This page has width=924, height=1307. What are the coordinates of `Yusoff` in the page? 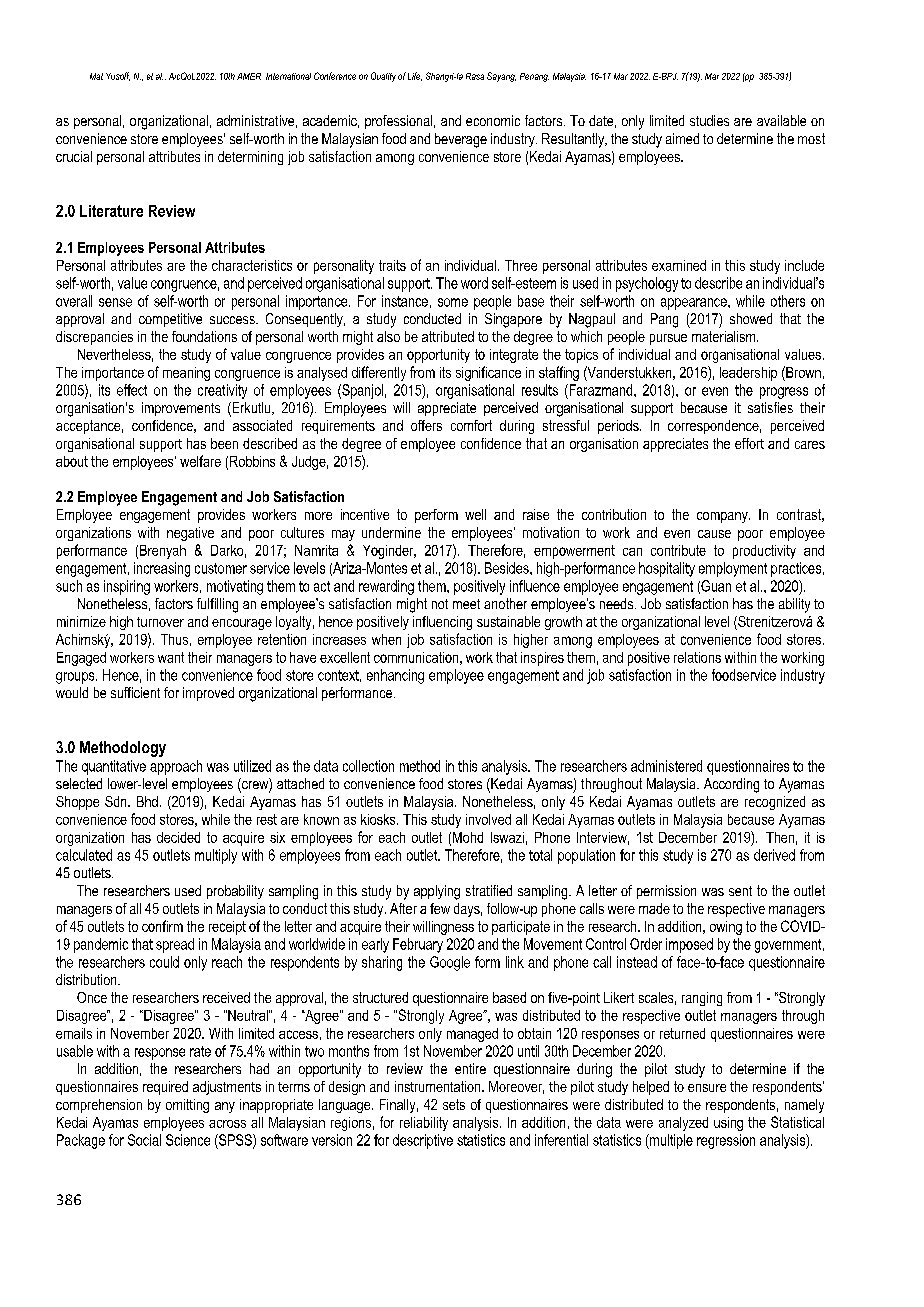 It's located at (118, 76).
